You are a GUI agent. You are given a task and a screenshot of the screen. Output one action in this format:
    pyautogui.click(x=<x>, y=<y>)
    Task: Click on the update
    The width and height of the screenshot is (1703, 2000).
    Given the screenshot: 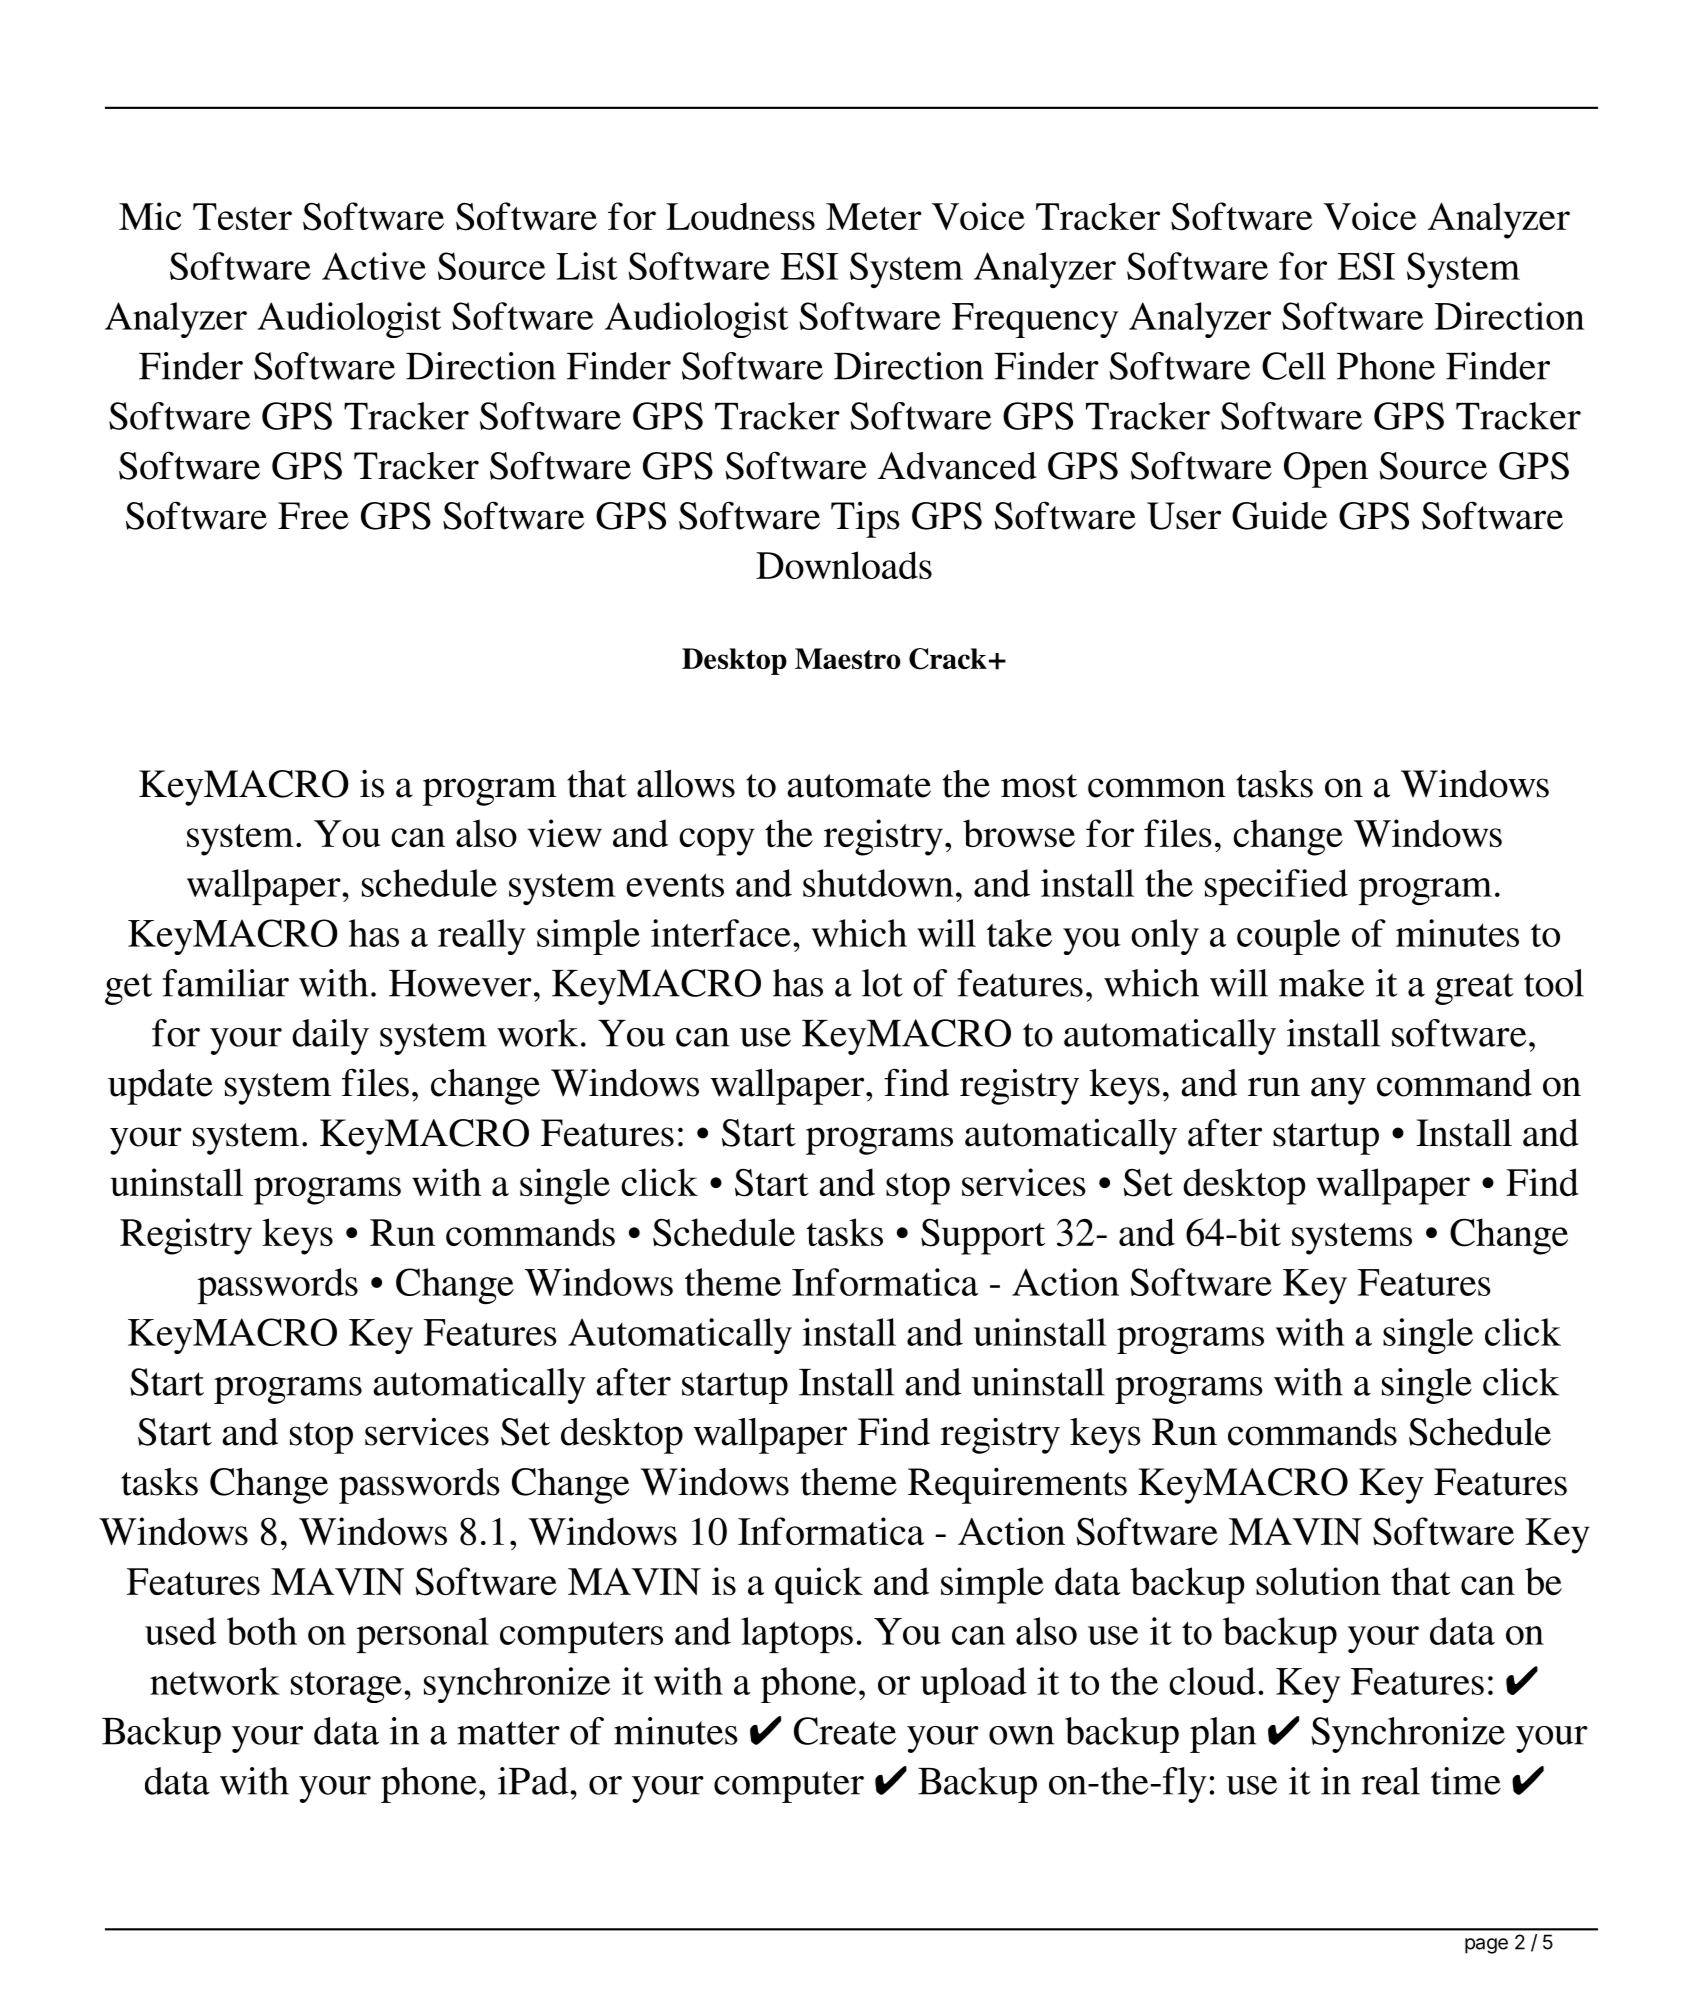 What is the action you would take?
    pyautogui.click(x=160, y=1087)
